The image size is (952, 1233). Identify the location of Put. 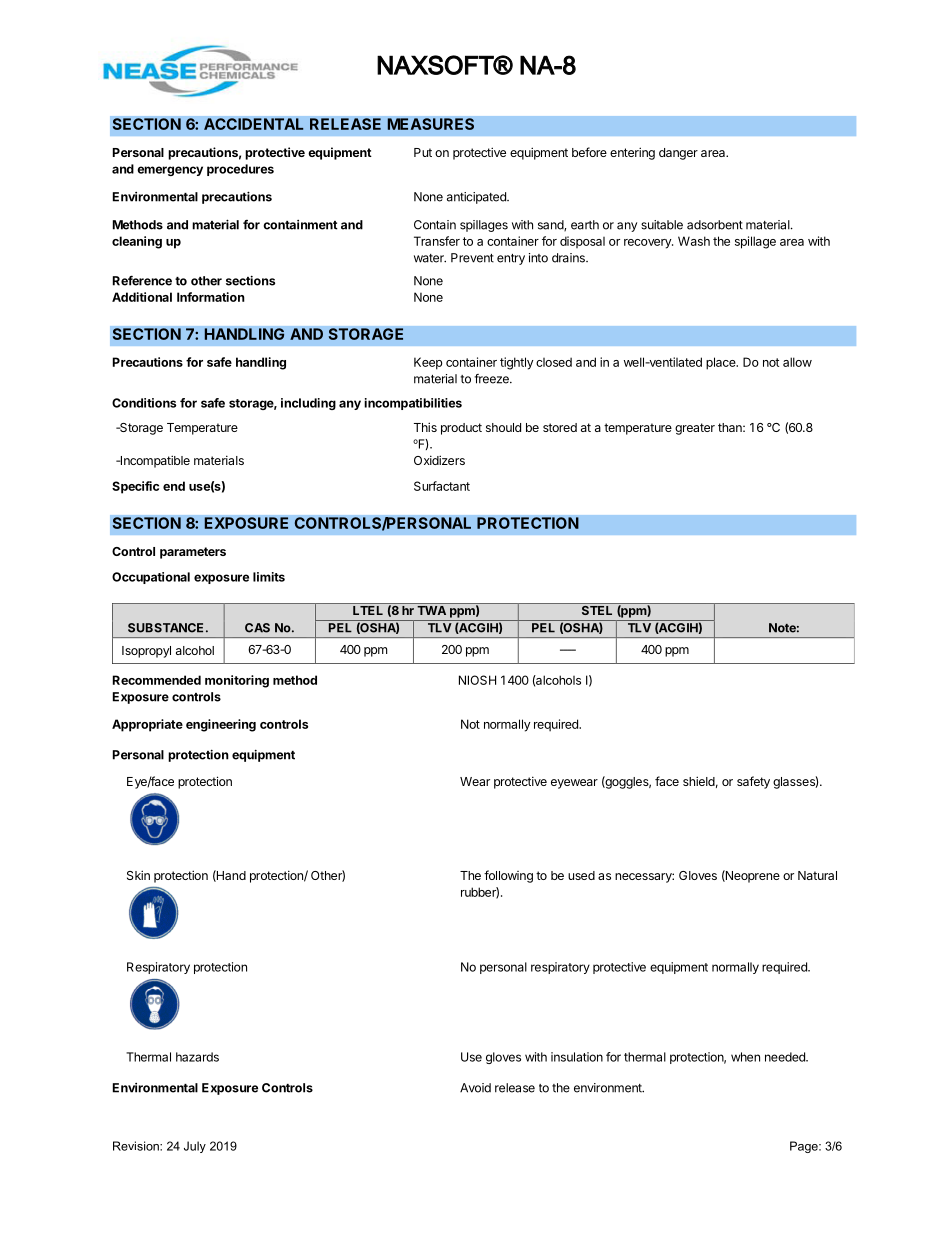
(423, 152).
